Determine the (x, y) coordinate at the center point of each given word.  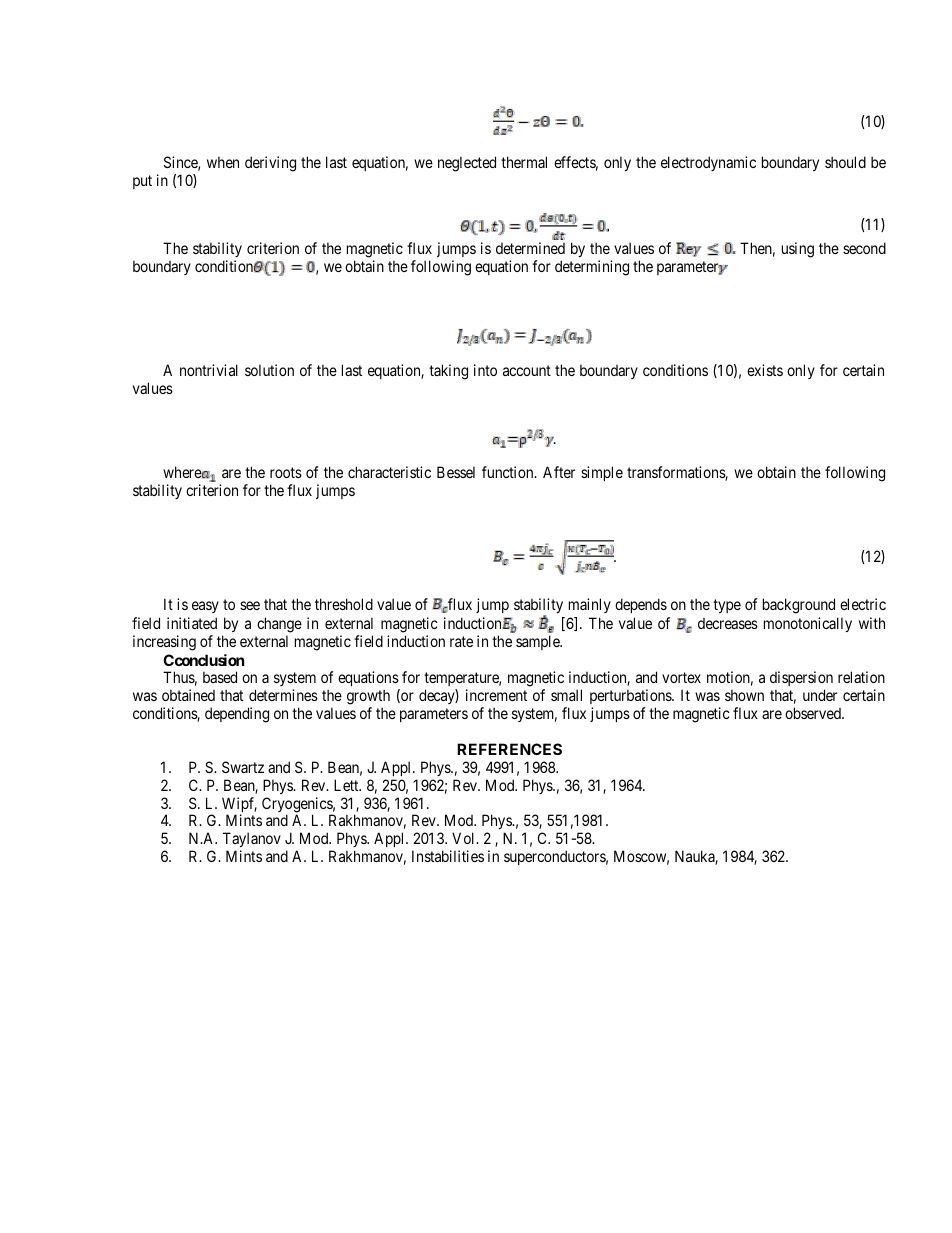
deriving (270, 164)
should (845, 162)
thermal (524, 162)
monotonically (808, 624)
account (527, 370)
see (250, 605)
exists (765, 370)
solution (269, 370)
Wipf (239, 806)
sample (539, 642)
